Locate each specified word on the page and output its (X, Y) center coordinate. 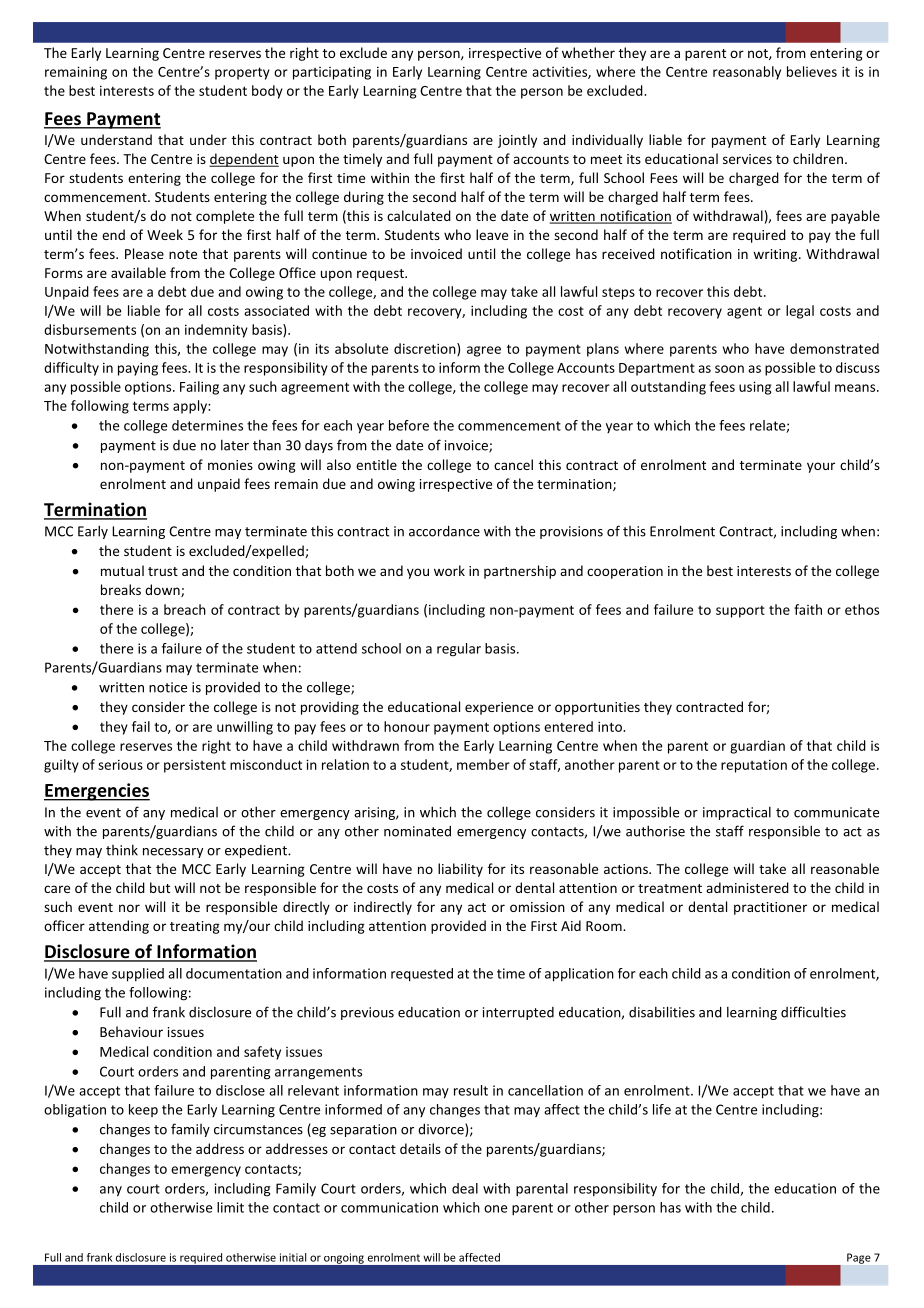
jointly (517, 141)
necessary (173, 853)
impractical (737, 813)
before (409, 425)
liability (460, 870)
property (242, 73)
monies (230, 465)
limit (230, 1207)
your (821, 467)
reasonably (747, 73)
